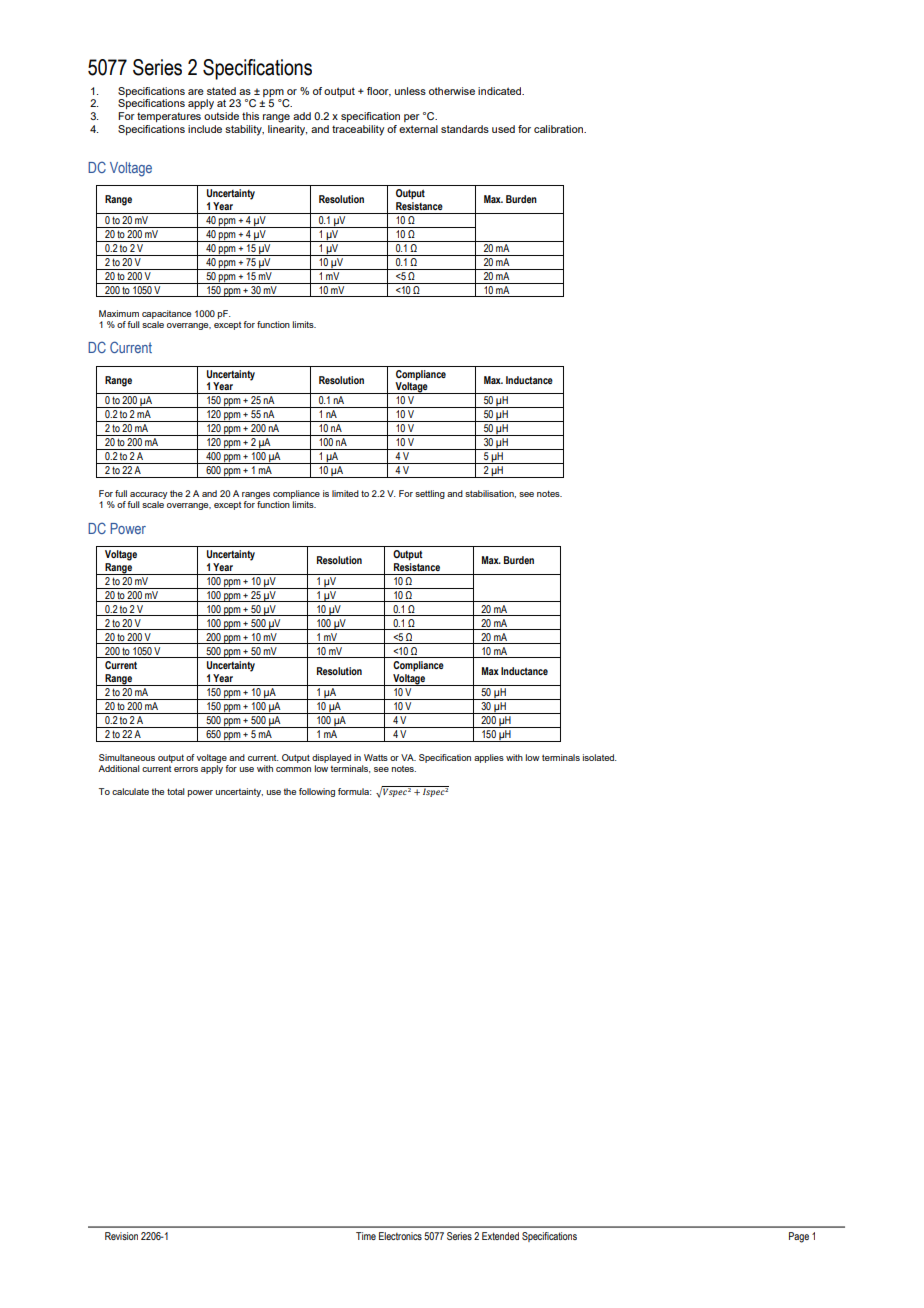  Describe the element at coordinates (176, 791) in the image. I see `total` at that location.
